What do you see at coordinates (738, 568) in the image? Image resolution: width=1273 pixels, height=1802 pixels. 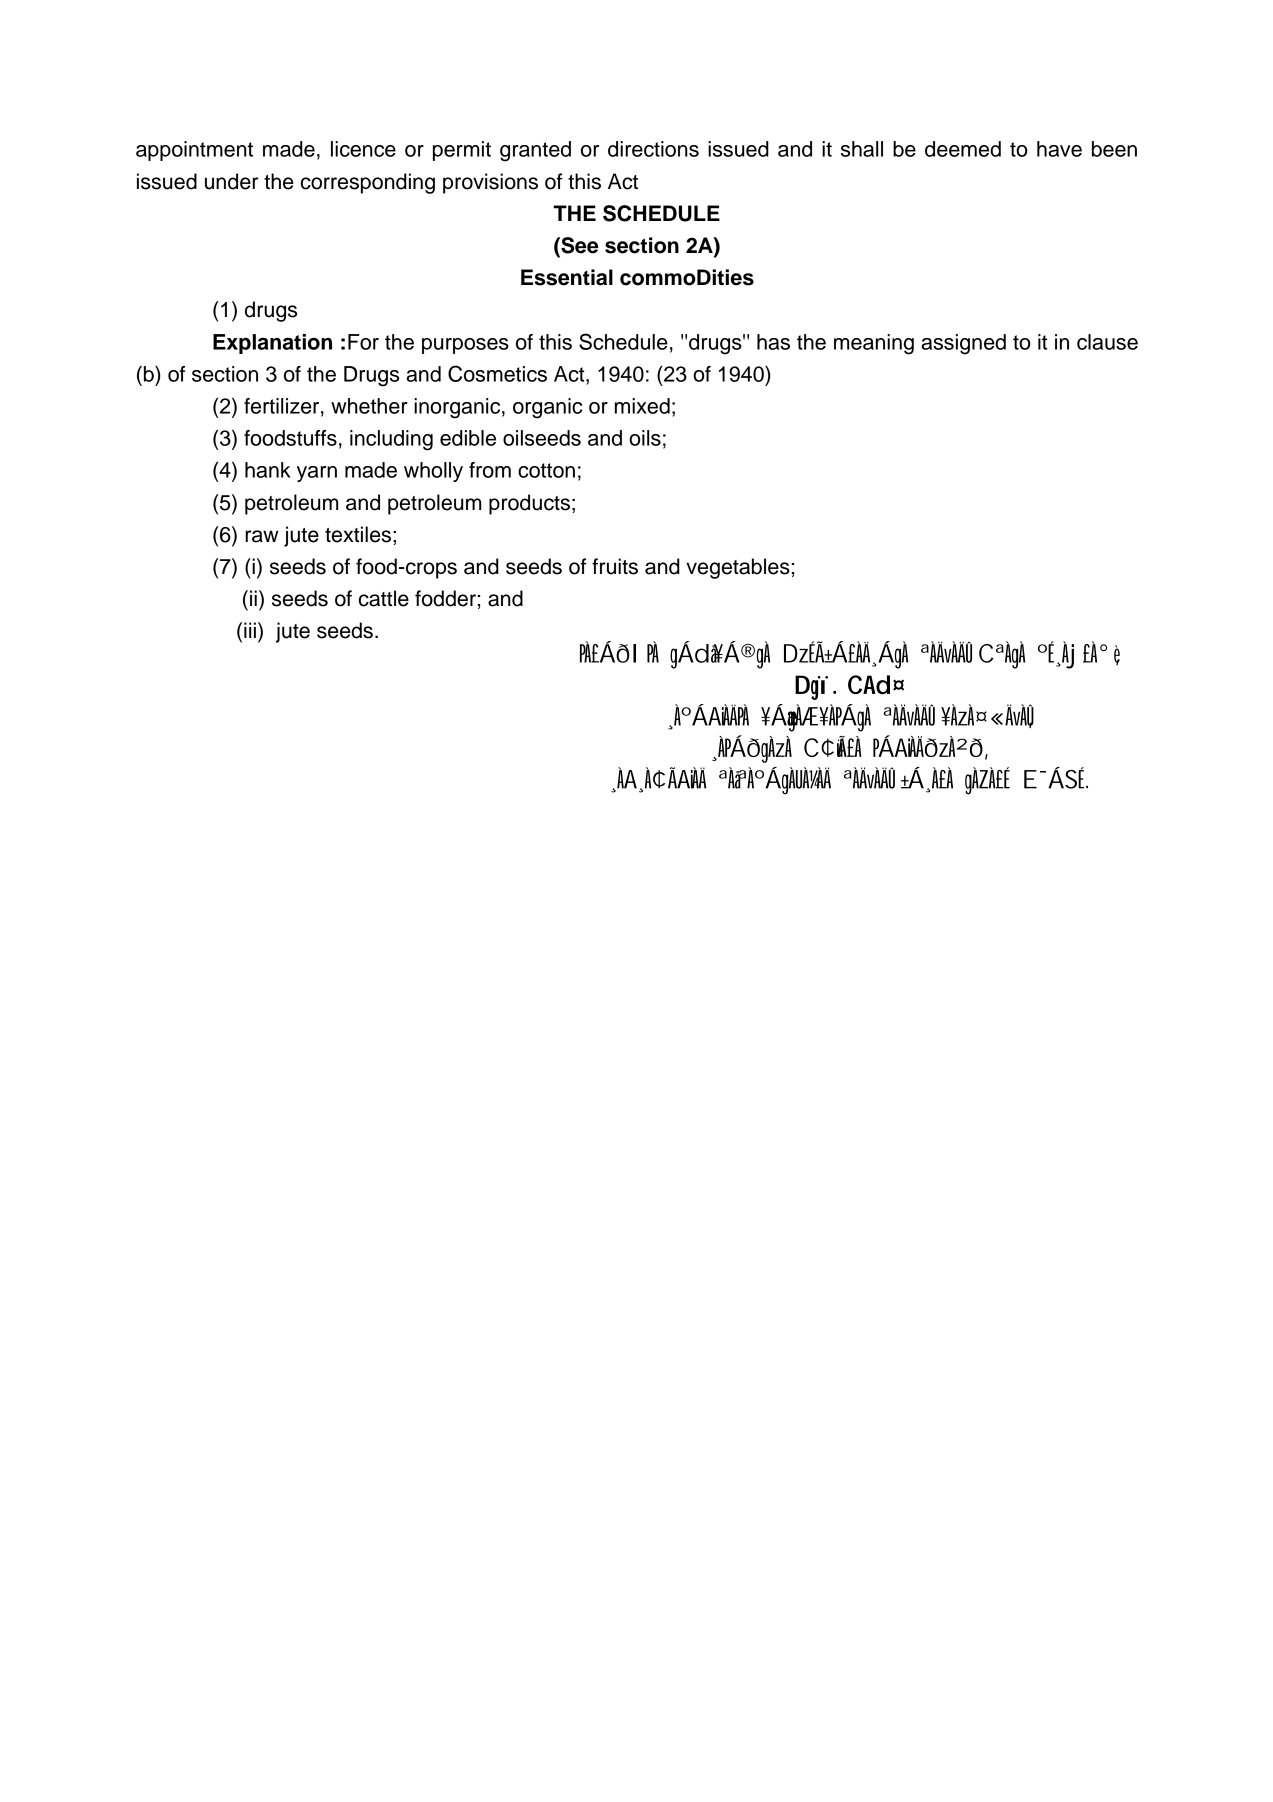 I see `vegetables` at bounding box center [738, 568].
